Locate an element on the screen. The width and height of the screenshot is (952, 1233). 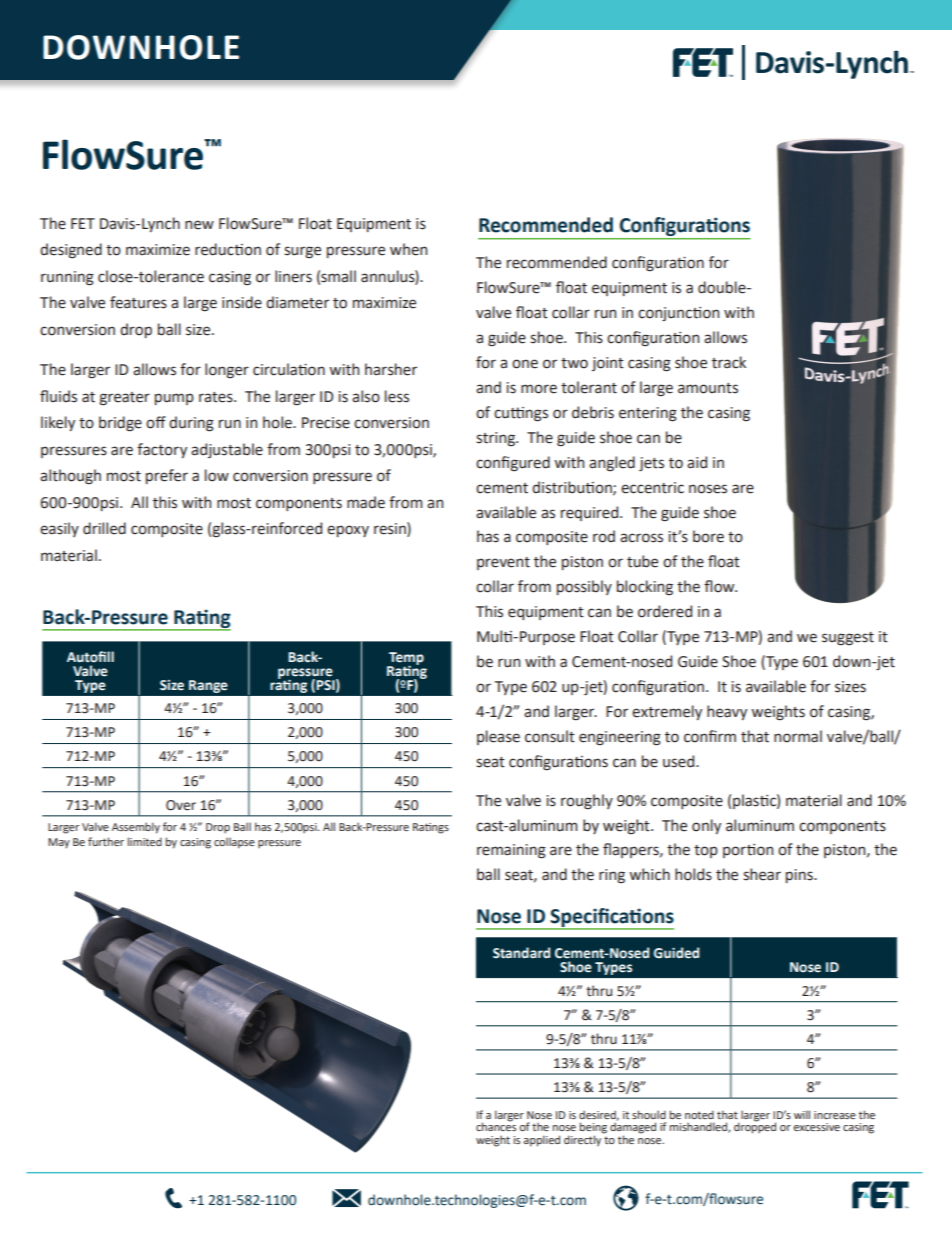
applied is located at coordinates (542, 1141).
